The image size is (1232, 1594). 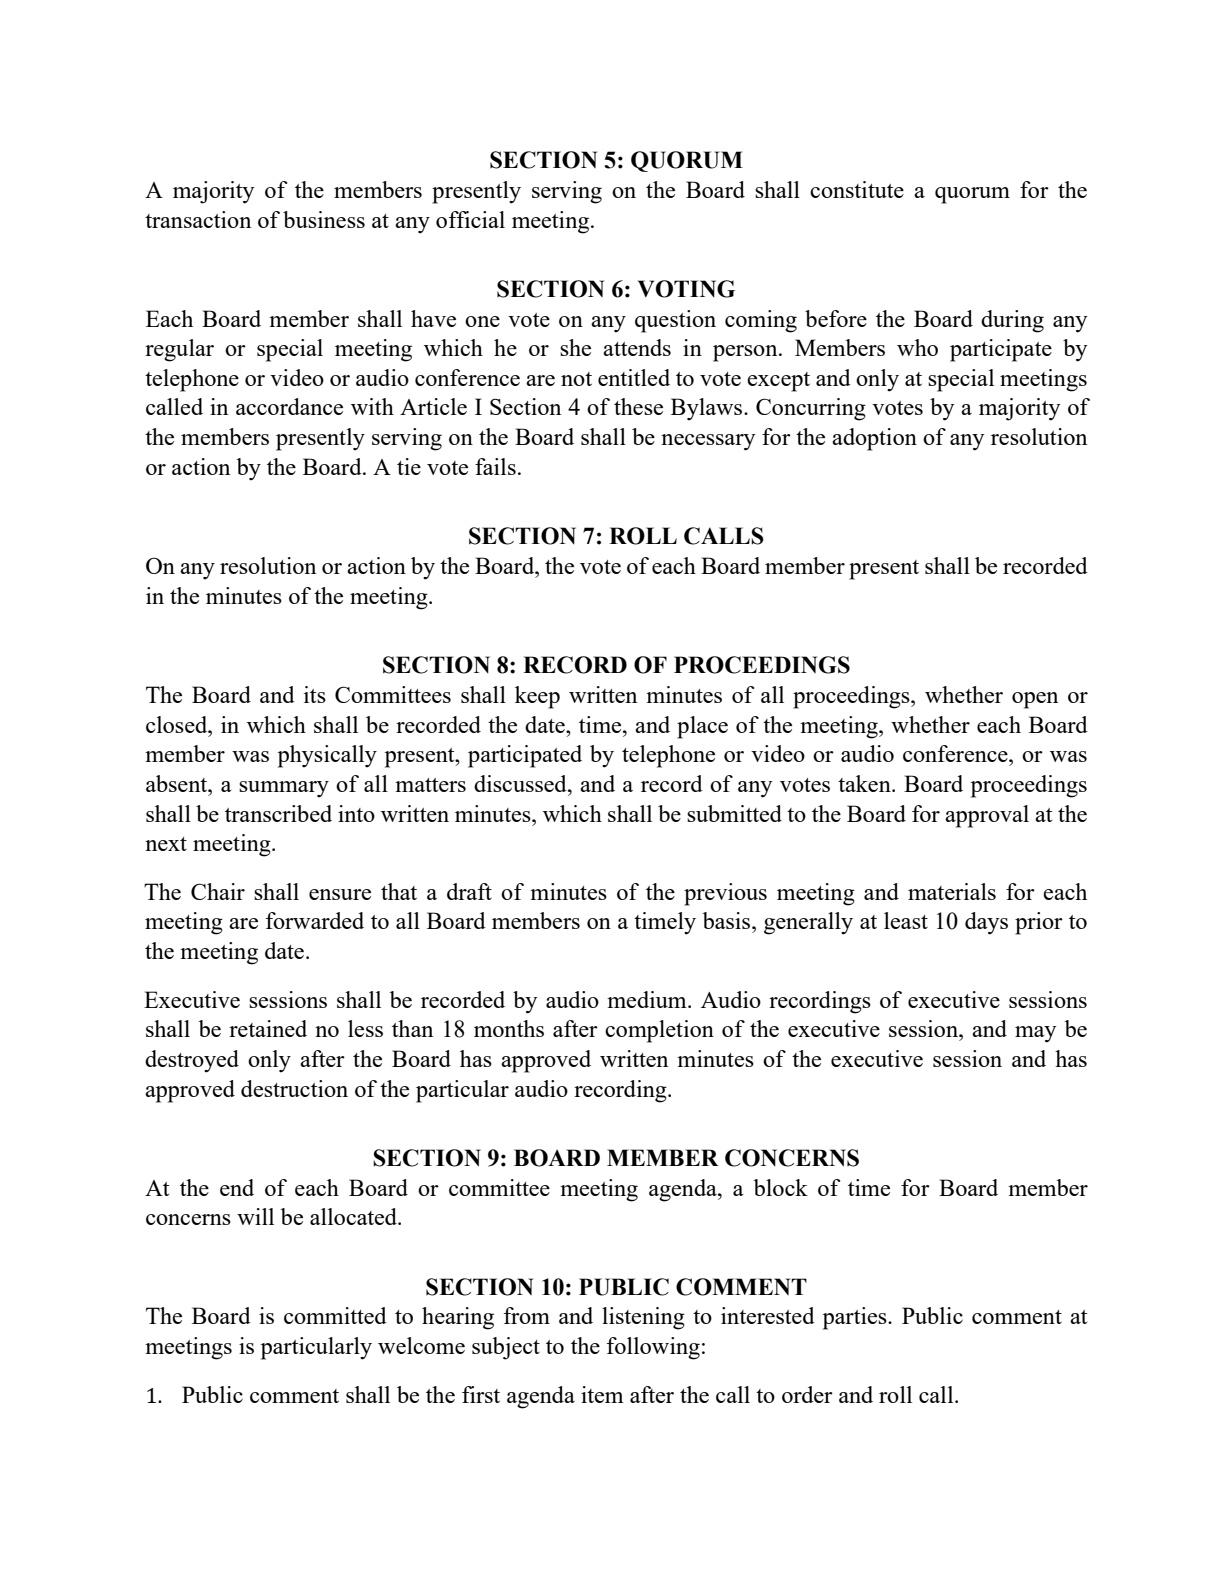 I want to click on item, so click(x=602, y=1394).
